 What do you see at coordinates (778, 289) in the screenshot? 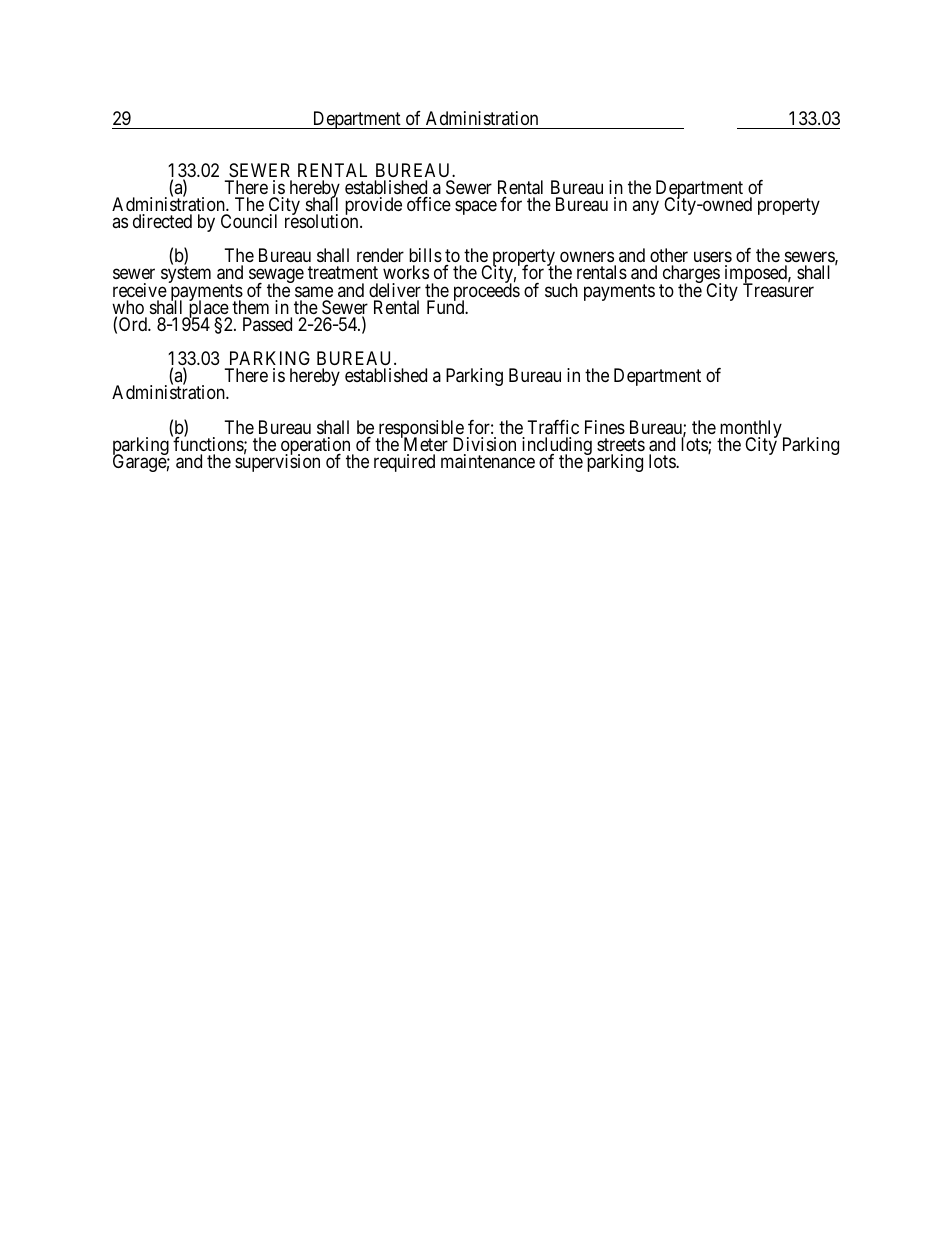
I see `Treasurer` at bounding box center [778, 289].
